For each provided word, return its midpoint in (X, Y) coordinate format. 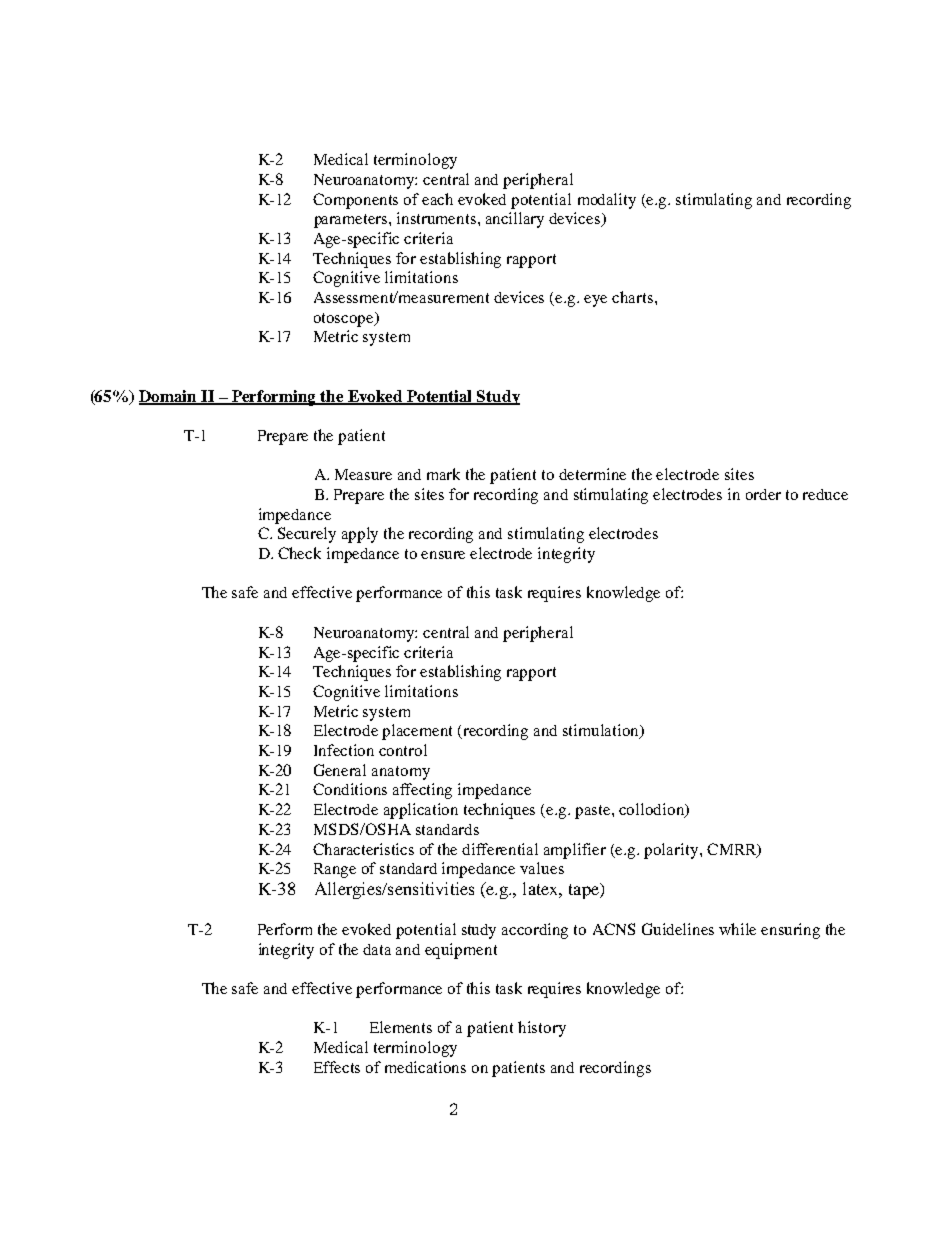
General (340, 770)
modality (607, 201)
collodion (653, 810)
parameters (352, 221)
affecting (422, 791)
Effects (337, 1067)
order (763, 494)
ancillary (515, 220)
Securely (307, 535)
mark (443, 474)
